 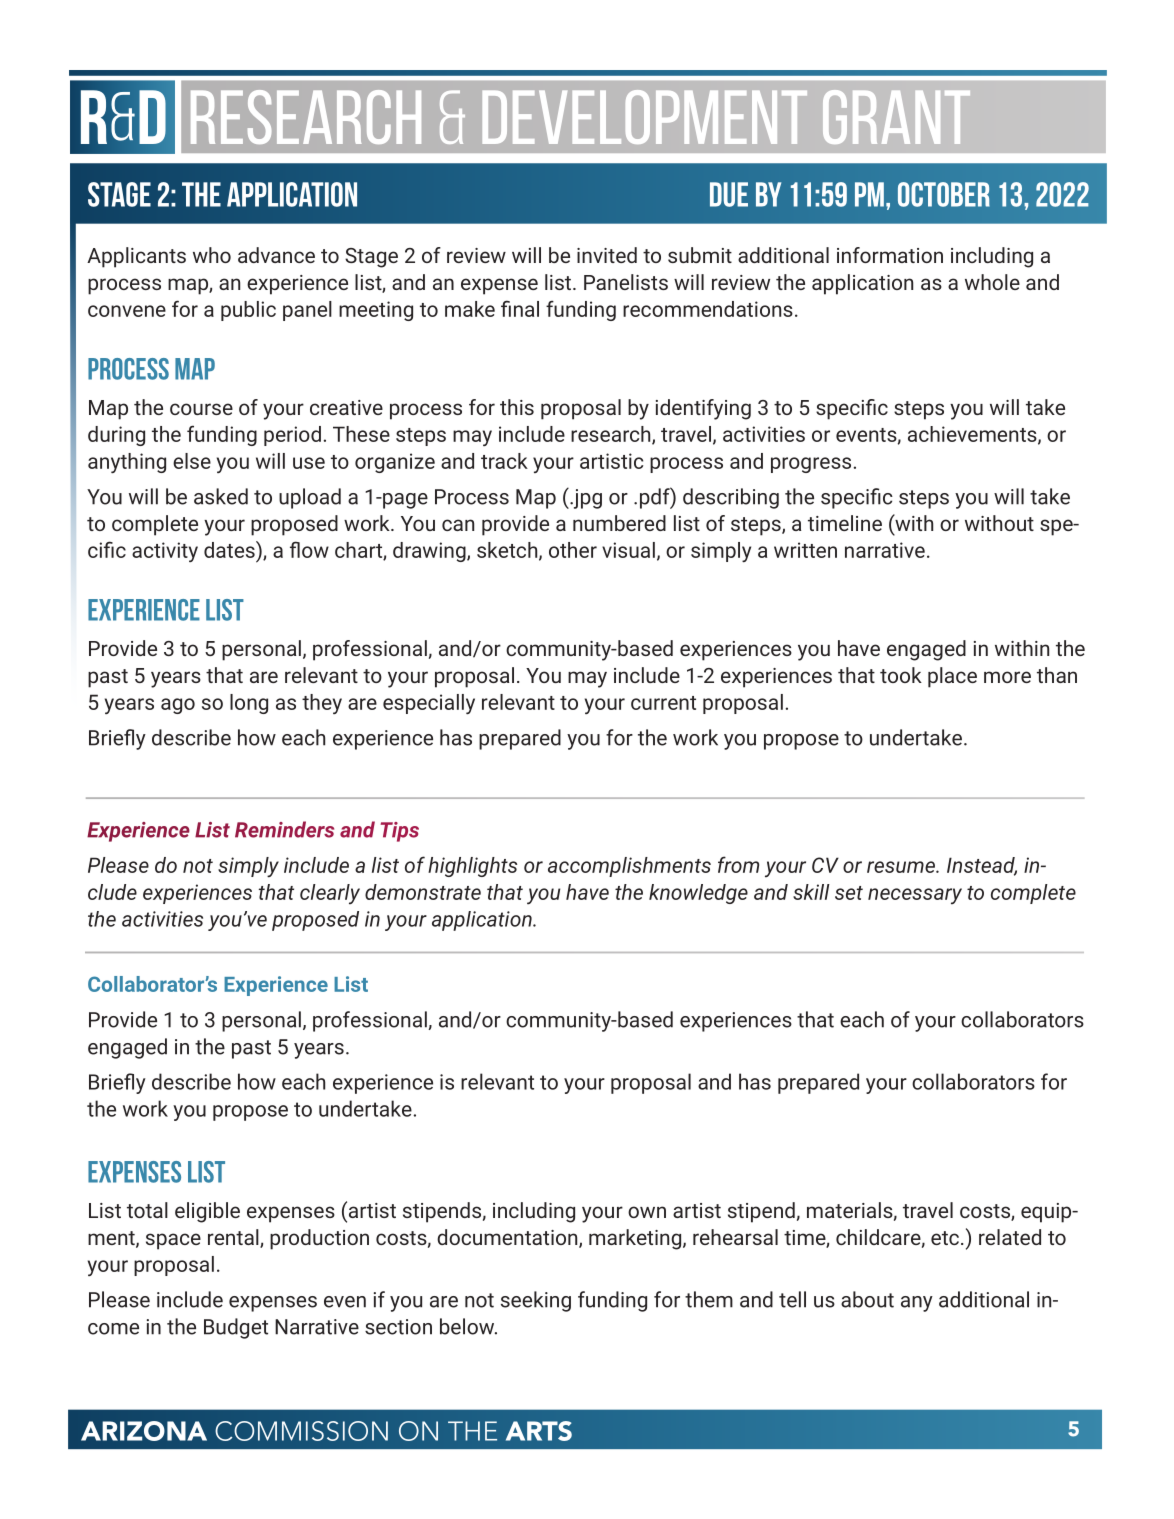 What do you see at coordinates (539, 1431) in the page?
I see `ARTS` at bounding box center [539, 1431].
